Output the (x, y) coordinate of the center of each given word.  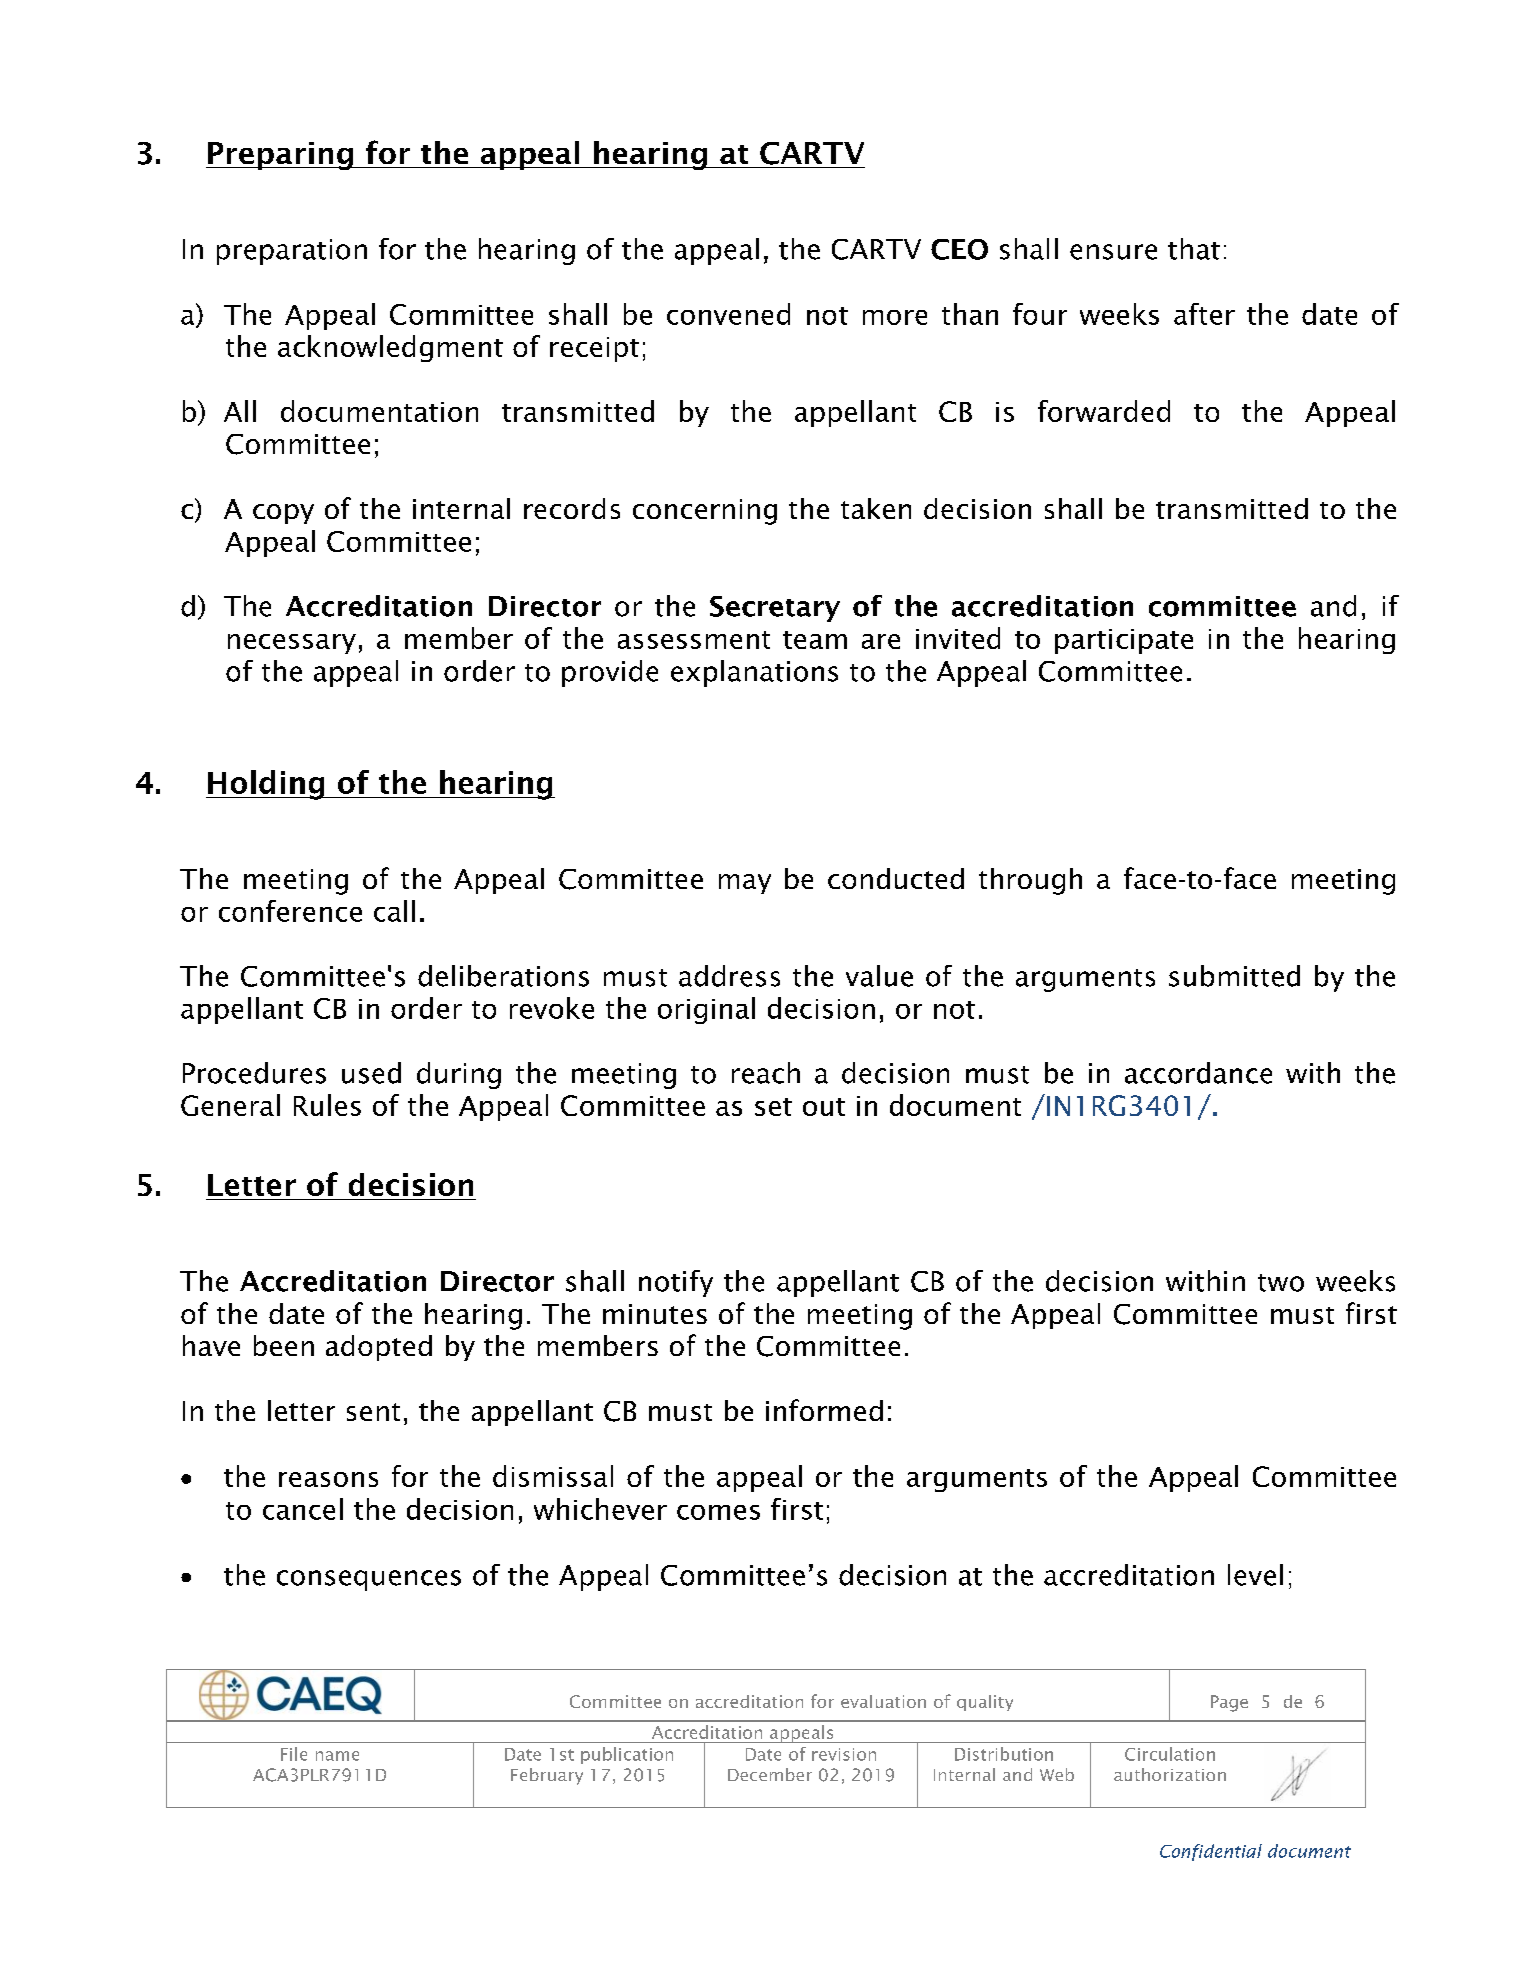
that (1194, 249)
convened (728, 314)
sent (373, 1412)
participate (1124, 641)
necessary (292, 644)
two (1281, 1283)
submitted (1234, 976)
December (770, 1774)
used (371, 1073)
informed (824, 1410)
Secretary (775, 609)
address (729, 976)
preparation (292, 252)
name (337, 1756)
